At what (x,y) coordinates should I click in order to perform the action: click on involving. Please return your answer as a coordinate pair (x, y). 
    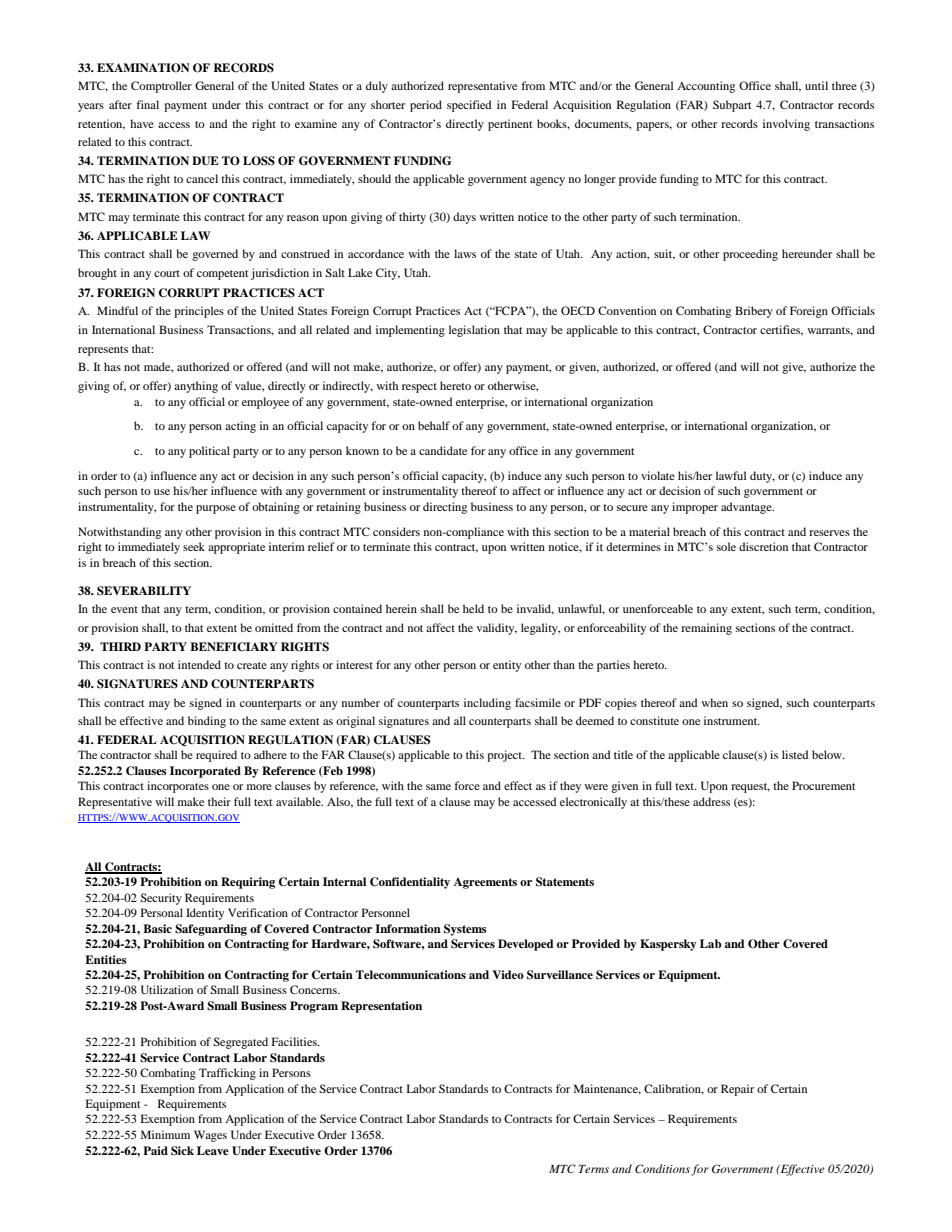
    Looking at the image, I should click on (786, 125).
